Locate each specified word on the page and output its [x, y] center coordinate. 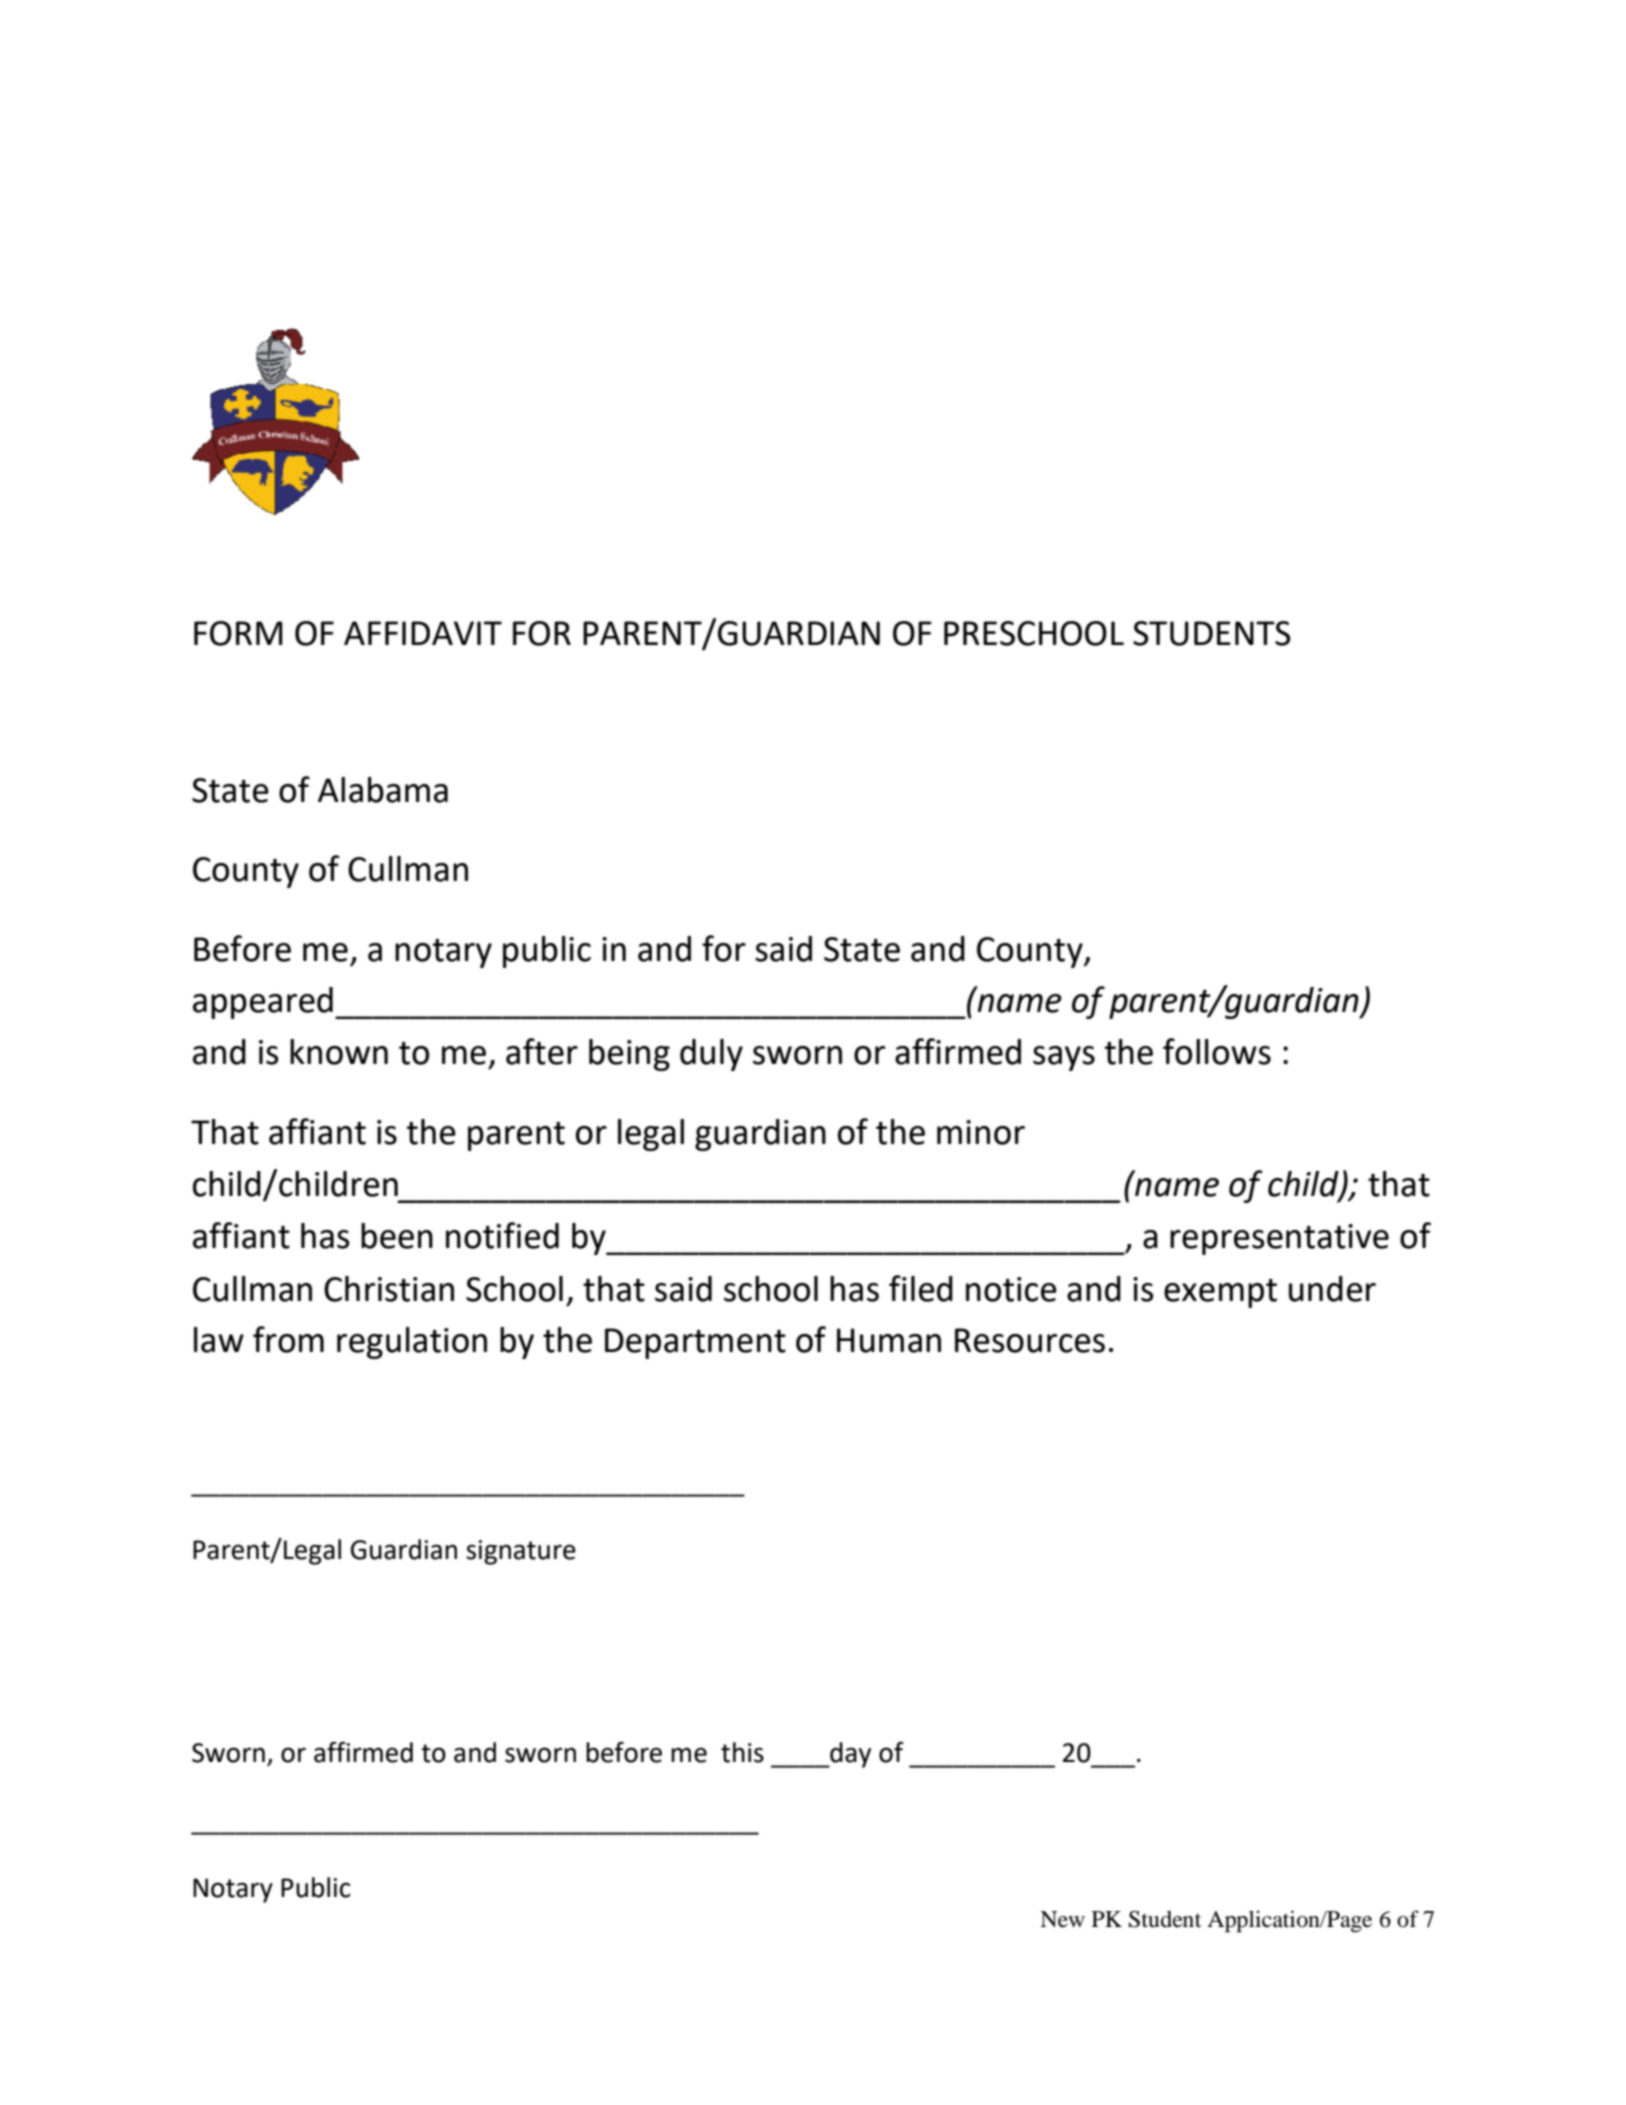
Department [695, 1343]
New [1062, 1919]
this [742, 1752]
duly [711, 1055]
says [1064, 1058]
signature [521, 1552]
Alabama [383, 790]
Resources [1030, 1340]
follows [1217, 1051]
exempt [1220, 1293]
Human [889, 1340]
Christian [389, 1289]
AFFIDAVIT [423, 633]
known [339, 1052]
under [1332, 1289]
